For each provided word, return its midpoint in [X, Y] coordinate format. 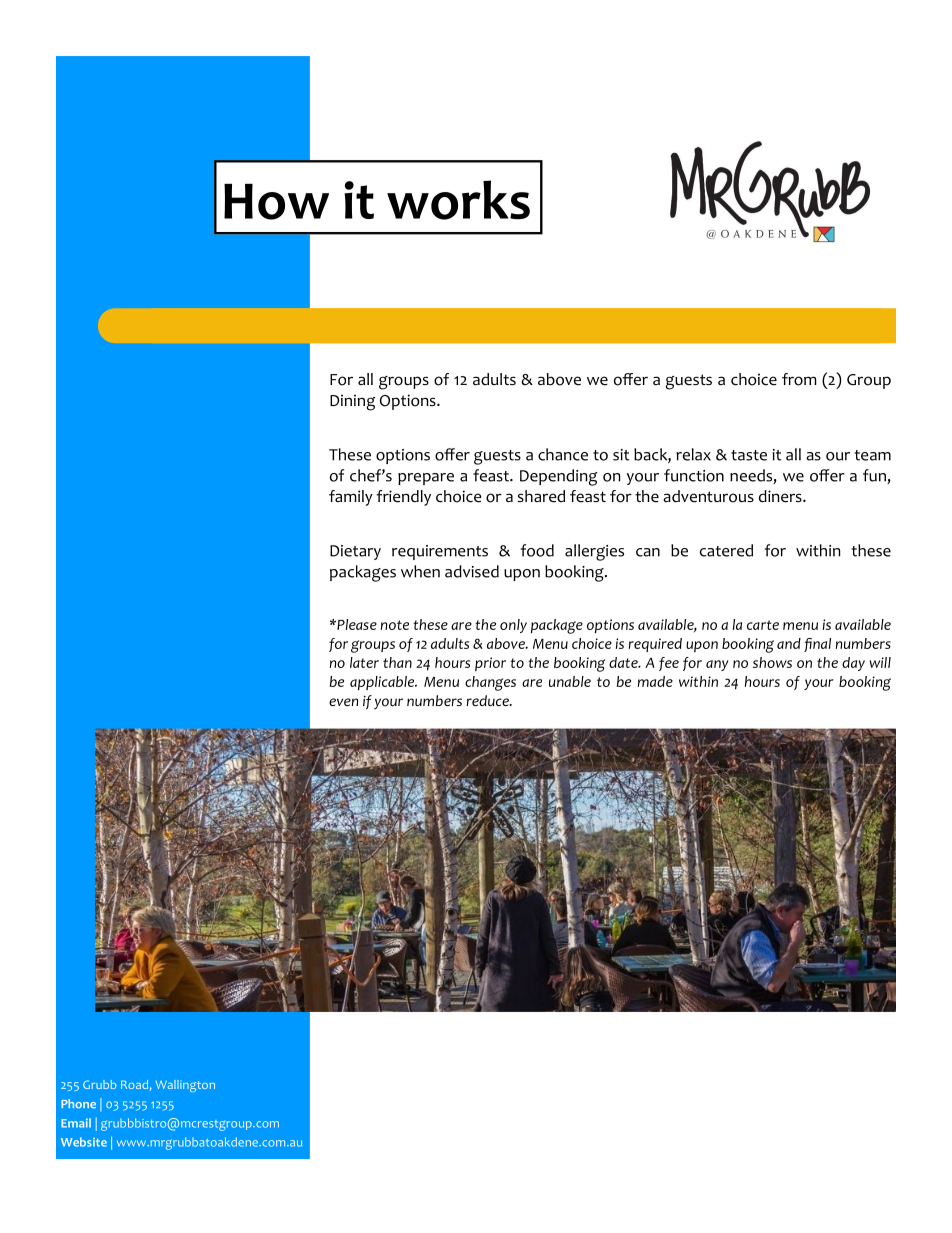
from [799, 379]
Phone [78, 1104]
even [343, 702]
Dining [352, 402]
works [458, 200]
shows [772, 662]
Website [84, 1142]
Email [76, 1123]
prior [490, 664]
